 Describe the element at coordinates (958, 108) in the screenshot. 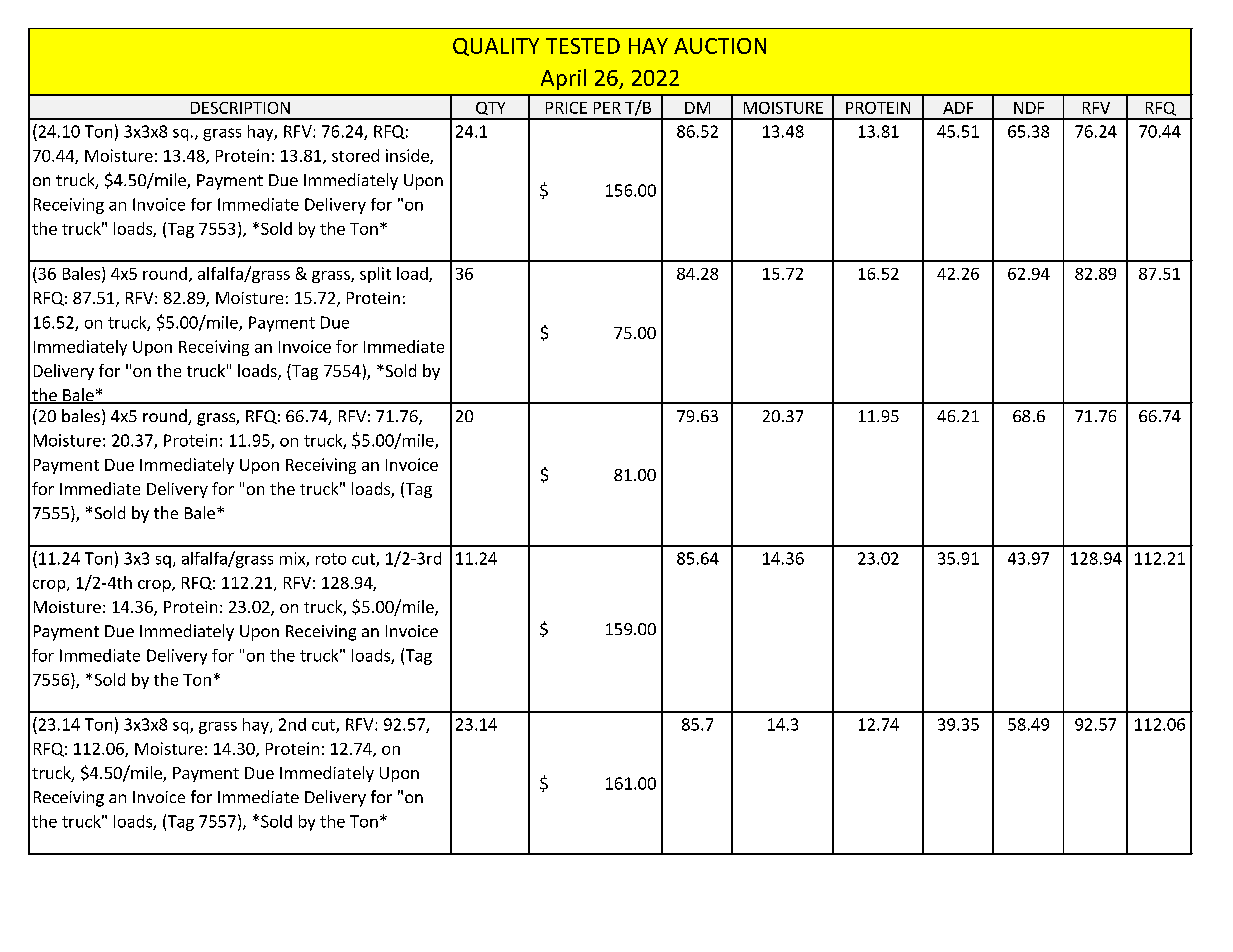

I see `ADF` at that location.
